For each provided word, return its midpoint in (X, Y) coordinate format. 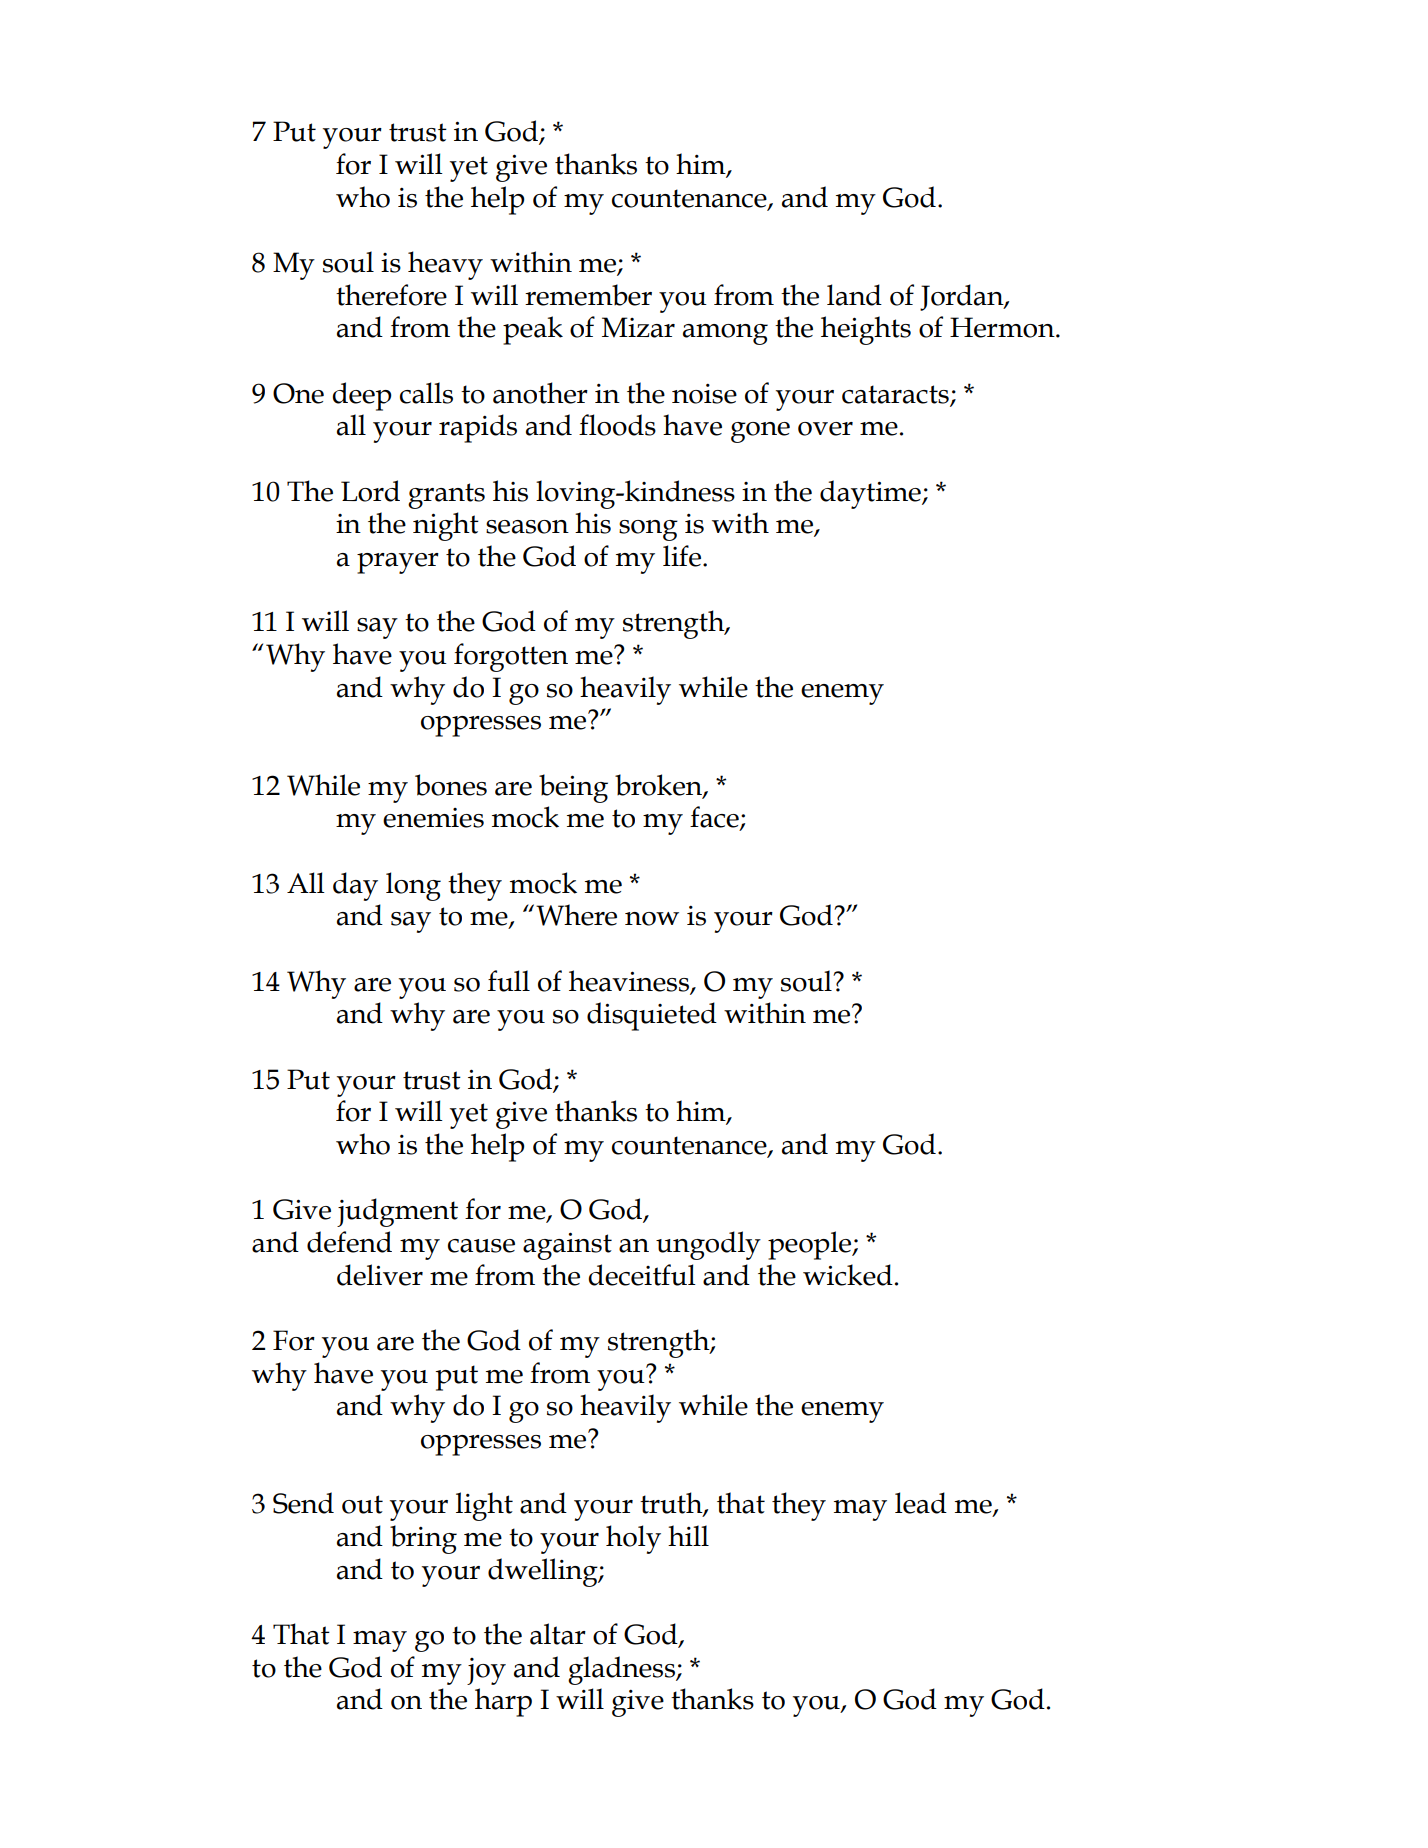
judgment (397, 1212)
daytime (871, 494)
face (715, 818)
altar (558, 1634)
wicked (848, 1275)
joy (486, 1671)
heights (866, 330)
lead (921, 1503)
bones (451, 785)
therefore (391, 295)
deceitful (642, 1275)
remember (588, 295)
